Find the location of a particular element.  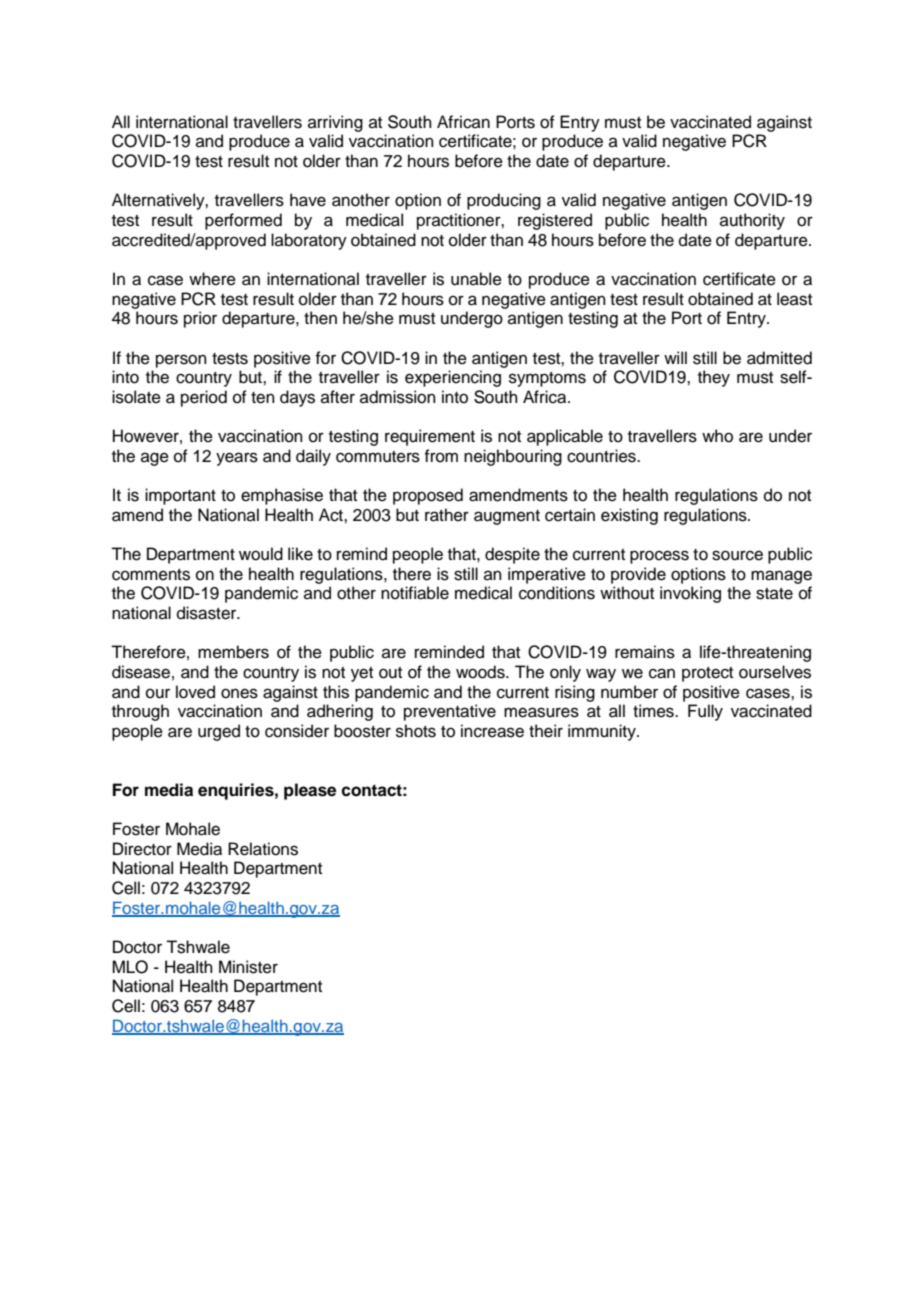

producing is located at coordinates (504, 201).
